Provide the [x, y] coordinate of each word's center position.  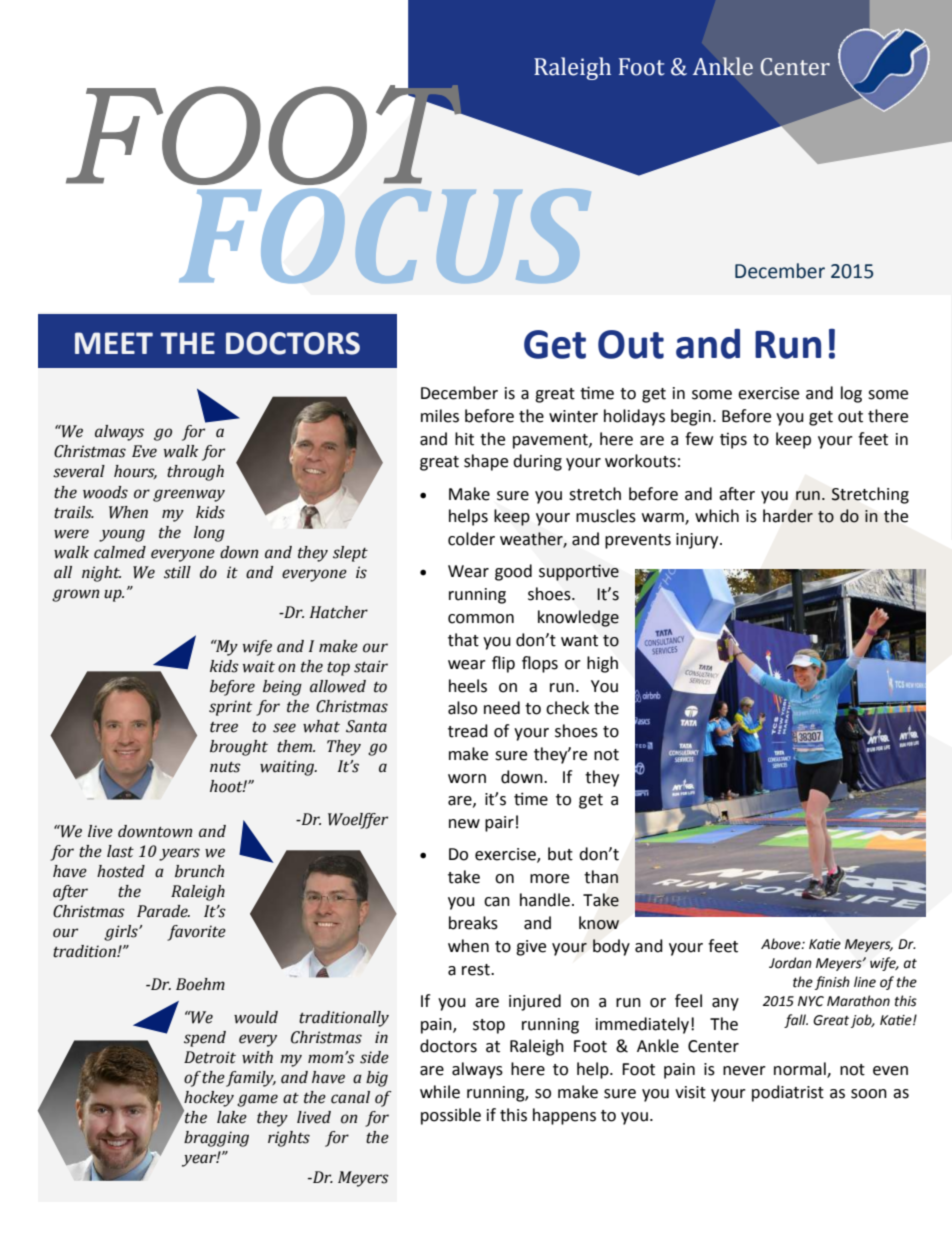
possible [451, 1116]
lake [232, 1117]
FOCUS [385, 233]
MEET [114, 343]
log [851, 394]
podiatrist [788, 1093]
